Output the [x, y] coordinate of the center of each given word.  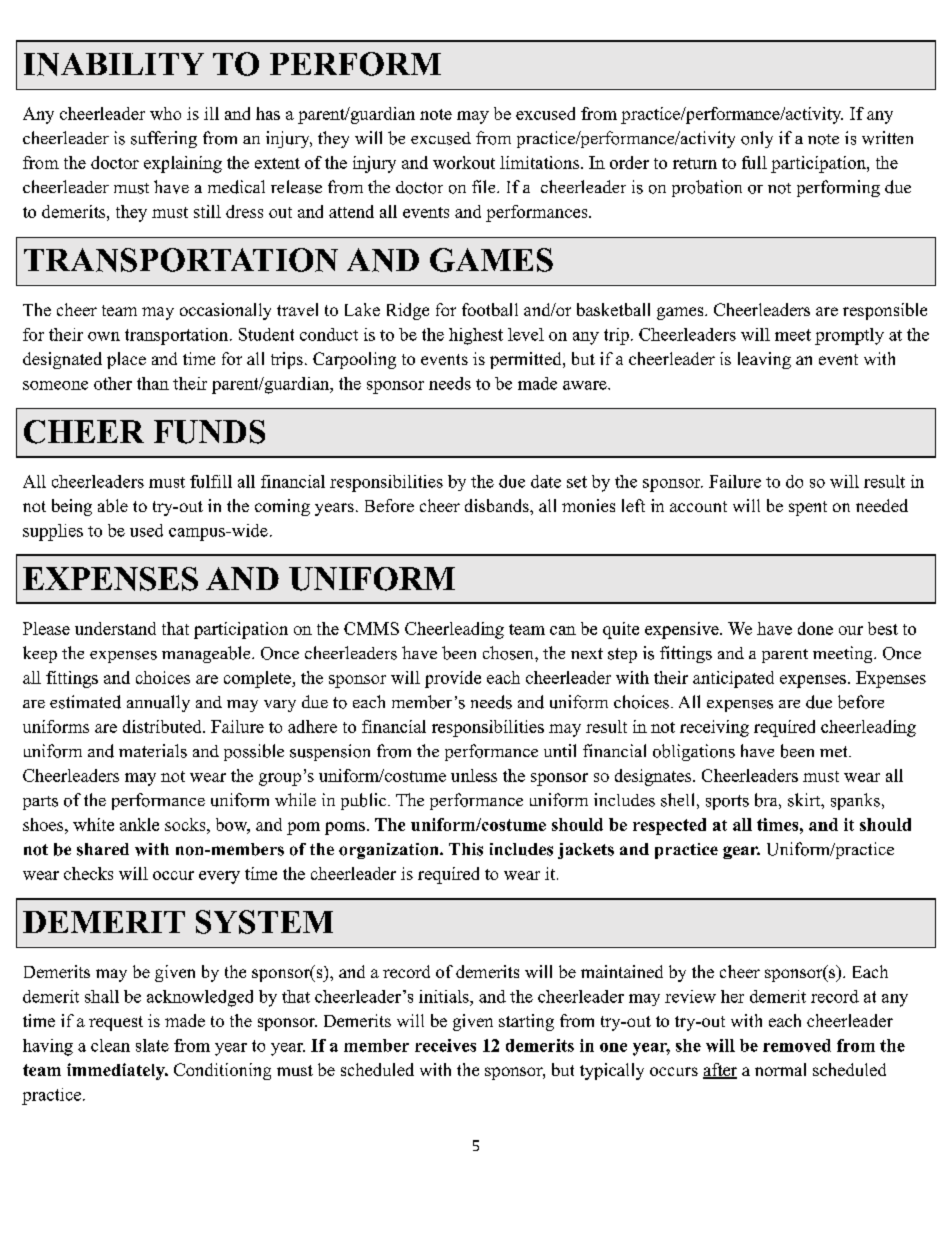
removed [797, 1045]
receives [445, 1045]
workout [464, 162]
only [757, 139]
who [165, 113]
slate [152, 1045]
